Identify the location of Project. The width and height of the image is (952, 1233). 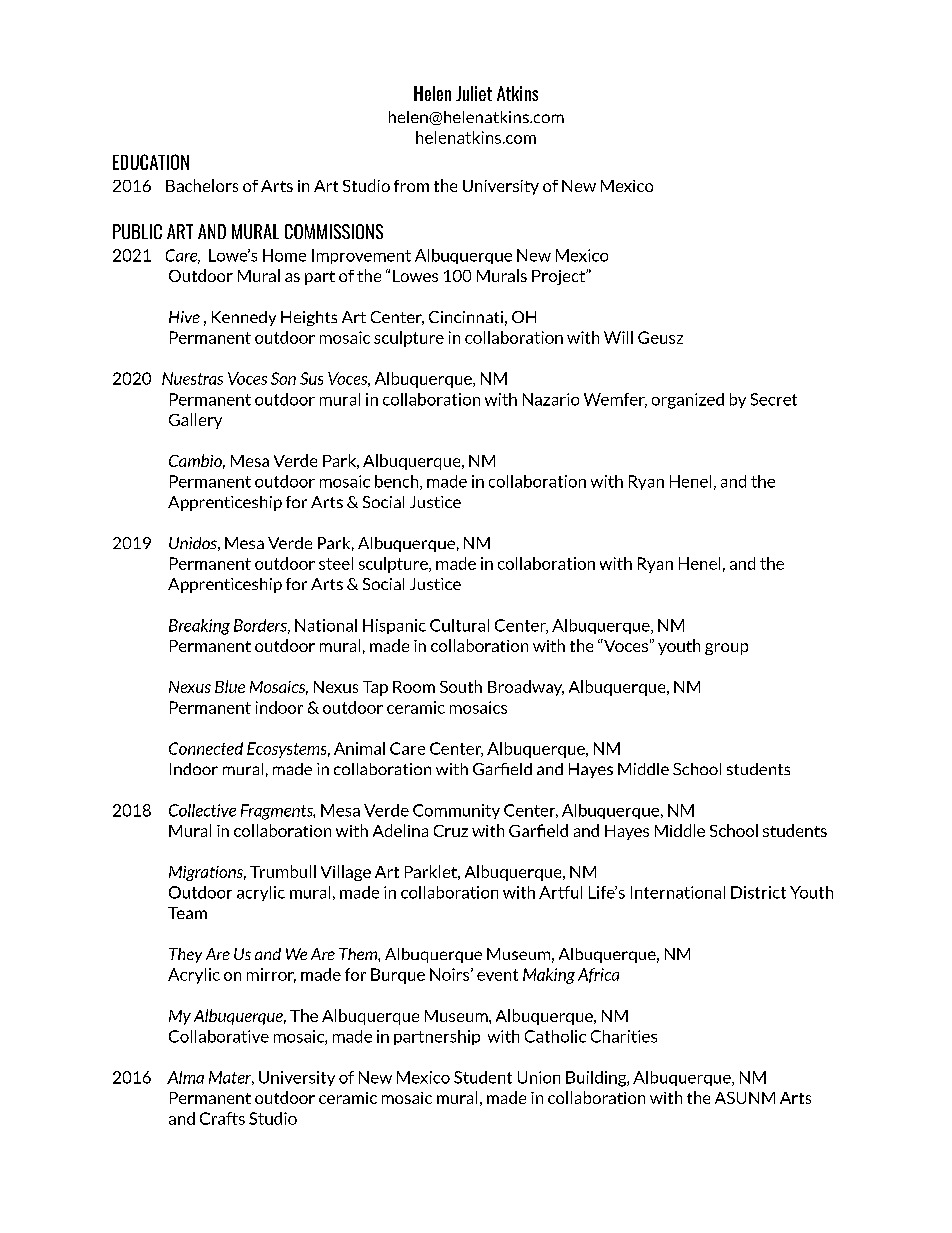
(559, 277).
